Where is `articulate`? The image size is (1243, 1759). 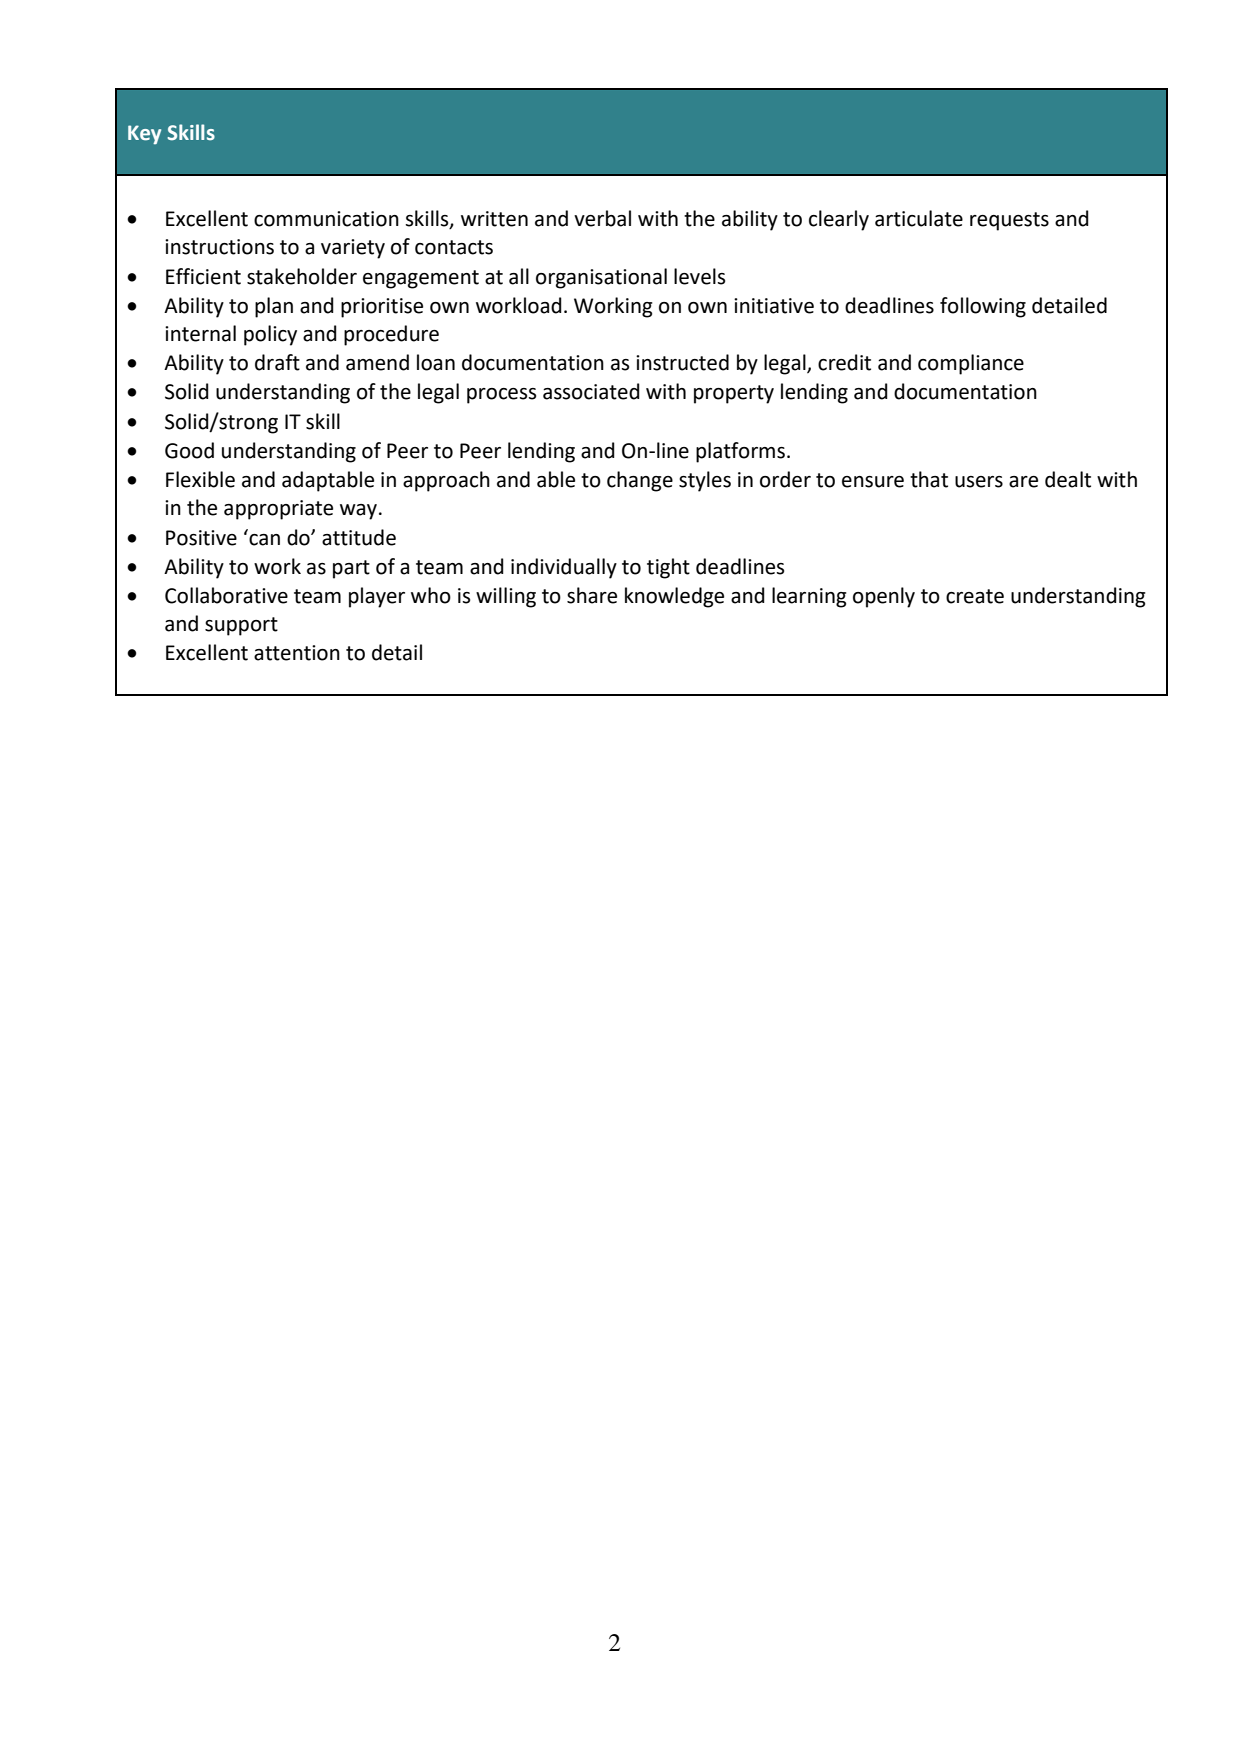 articulate is located at coordinates (919, 218).
